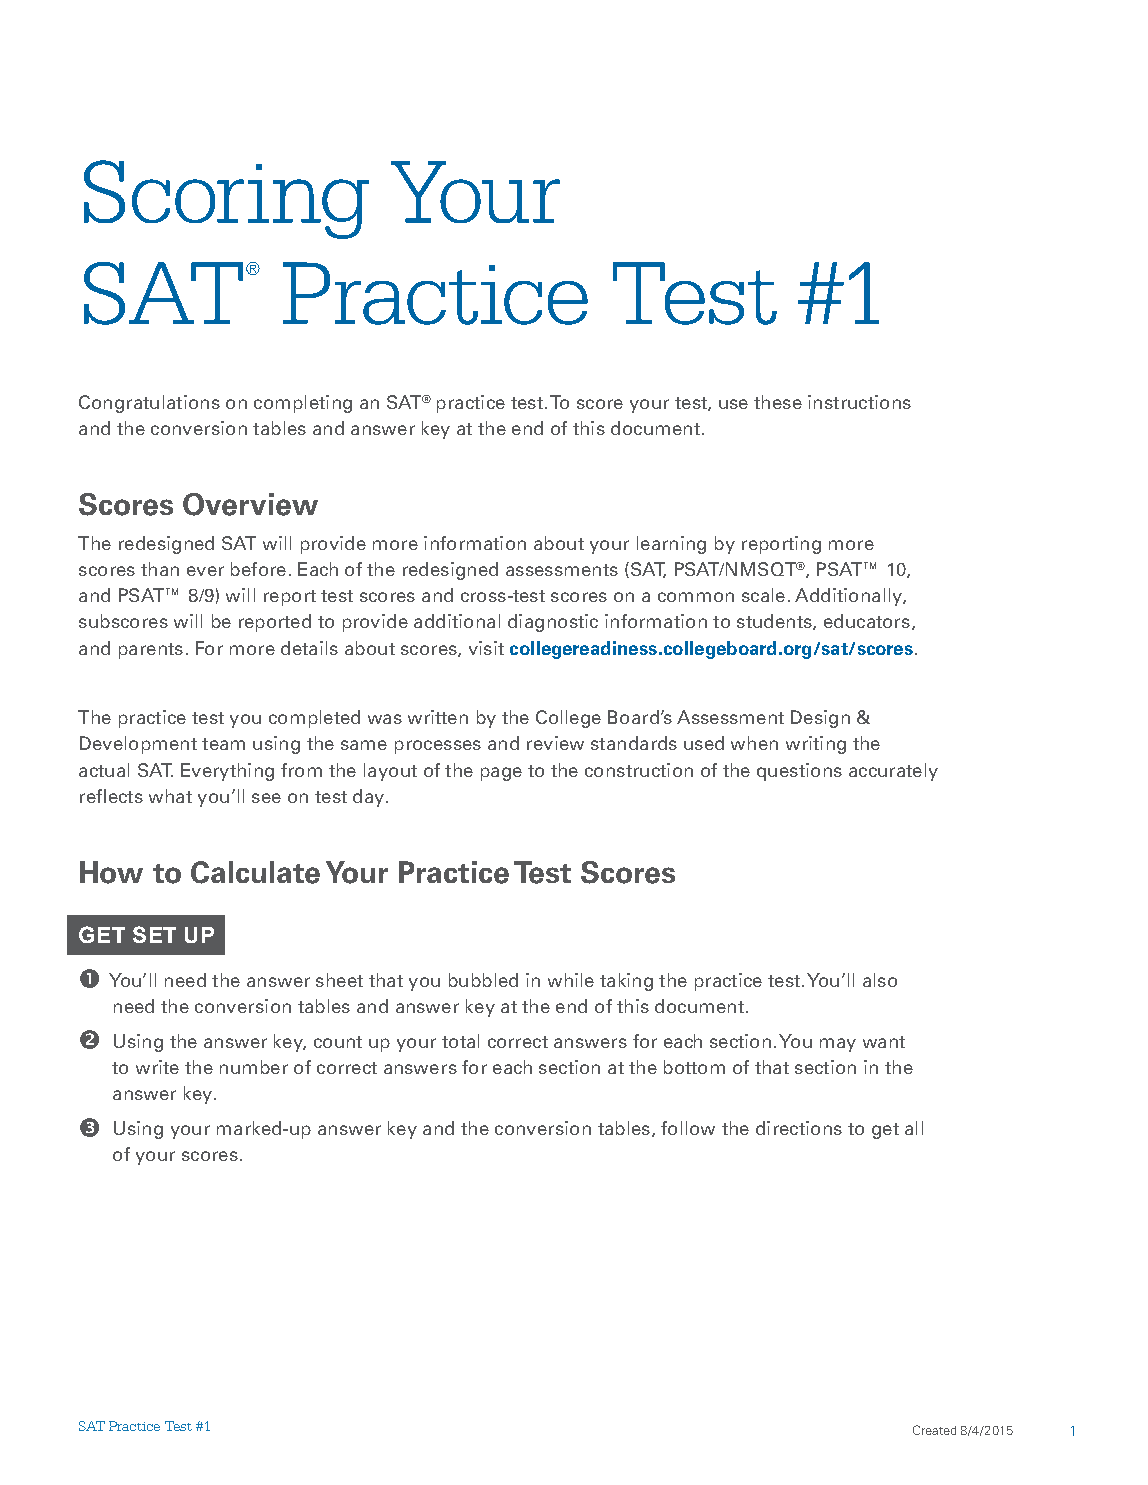  What do you see at coordinates (460, 1041) in the page?
I see `total` at bounding box center [460, 1041].
